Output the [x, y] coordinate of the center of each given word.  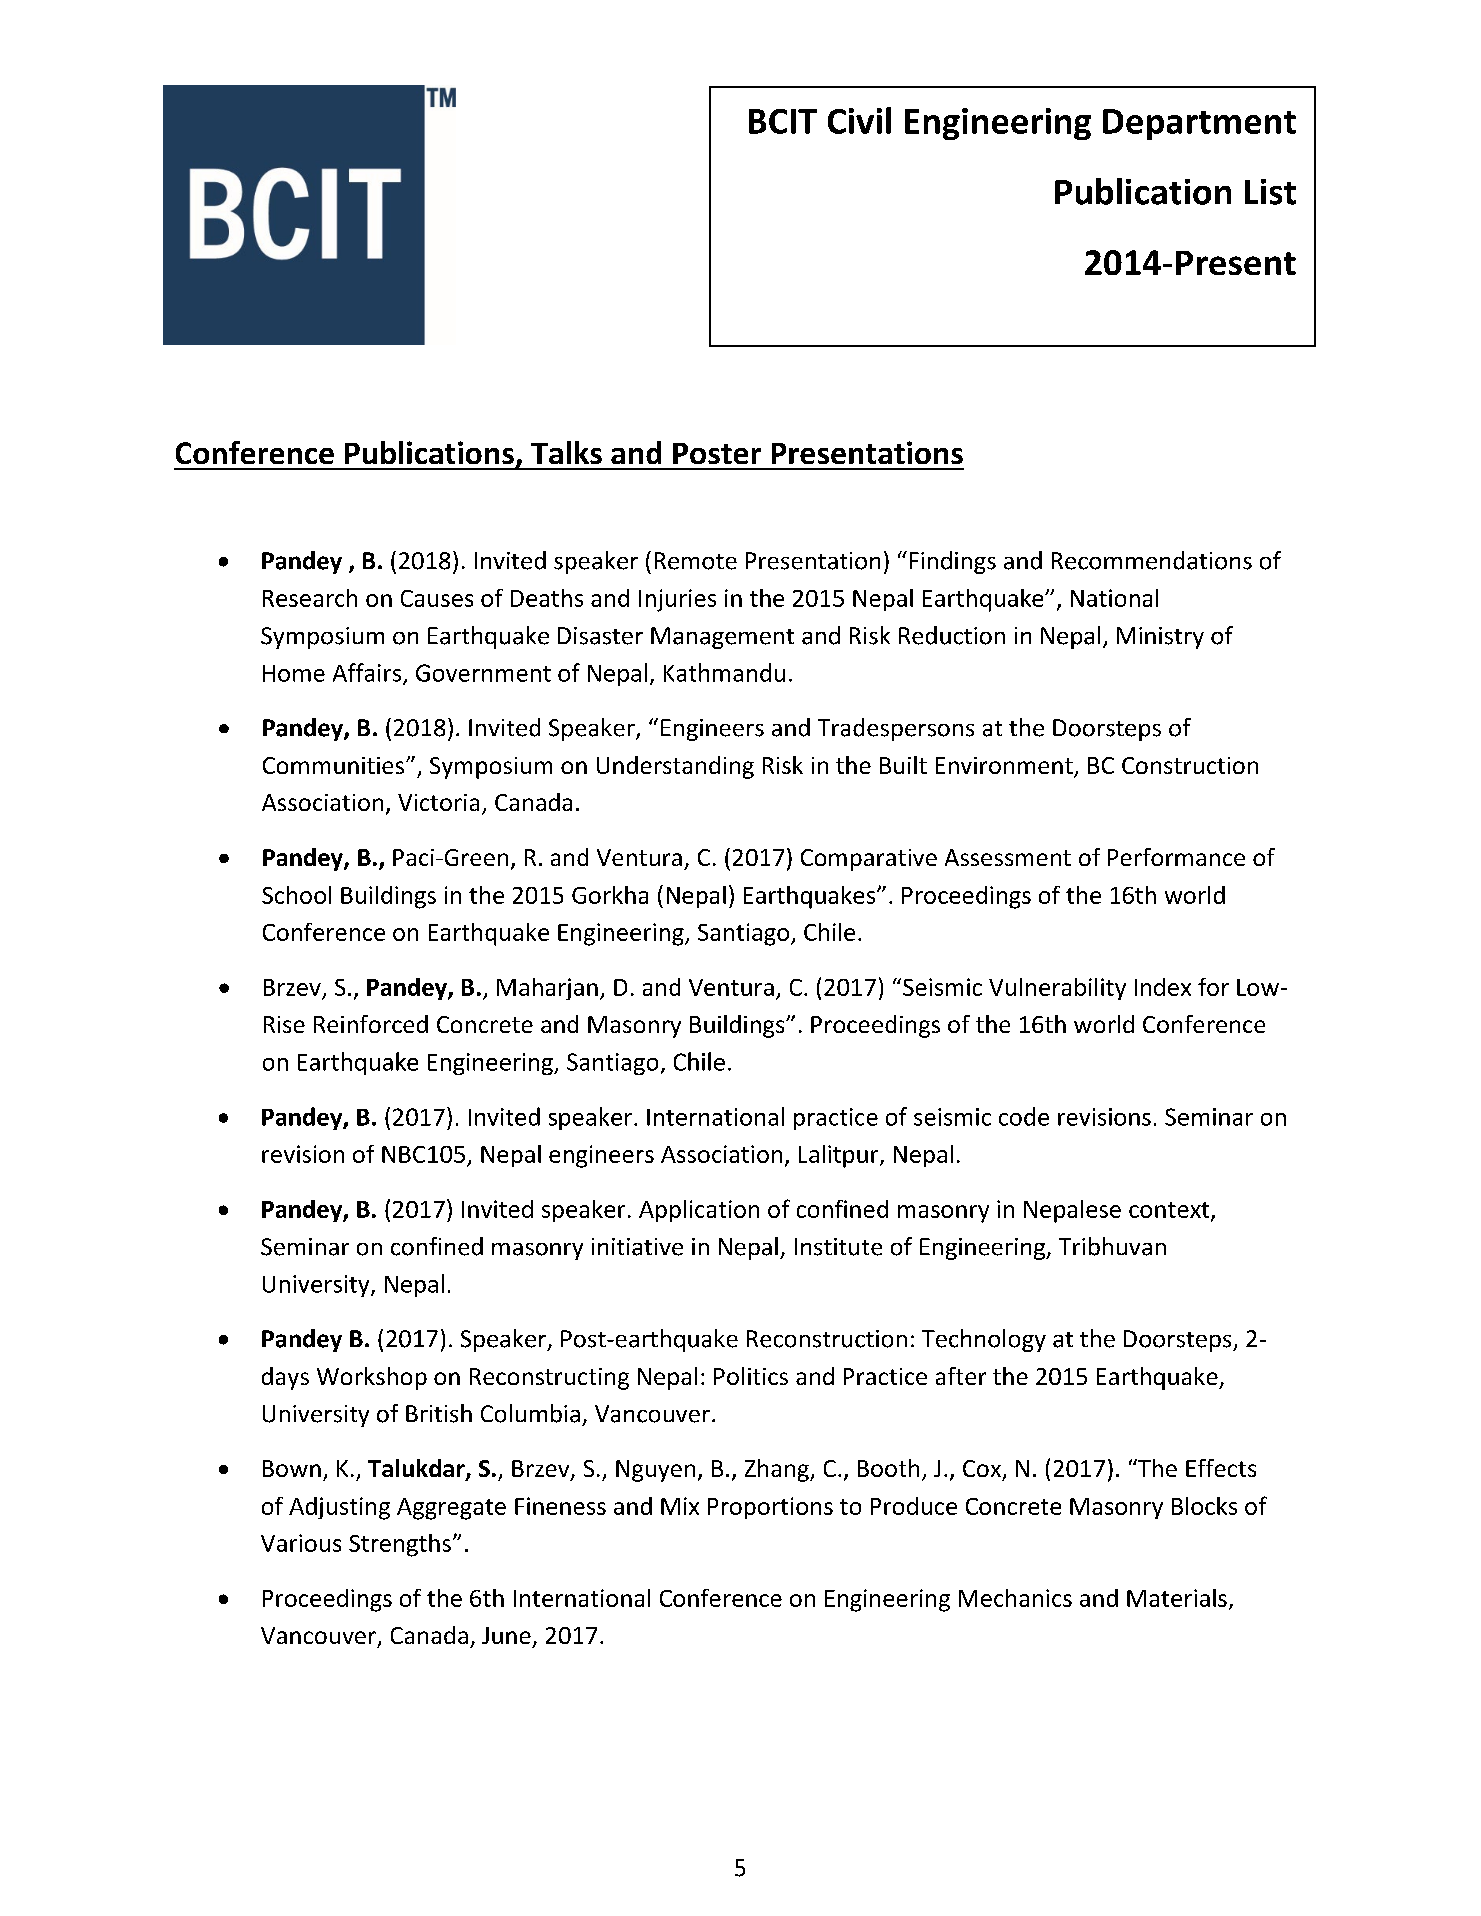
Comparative [869, 860]
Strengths [400, 1545]
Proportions [770, 1508]
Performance [1176, 857]
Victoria [438, 802]
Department [1199, 124]
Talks [566, 452]
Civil [859, 120]
